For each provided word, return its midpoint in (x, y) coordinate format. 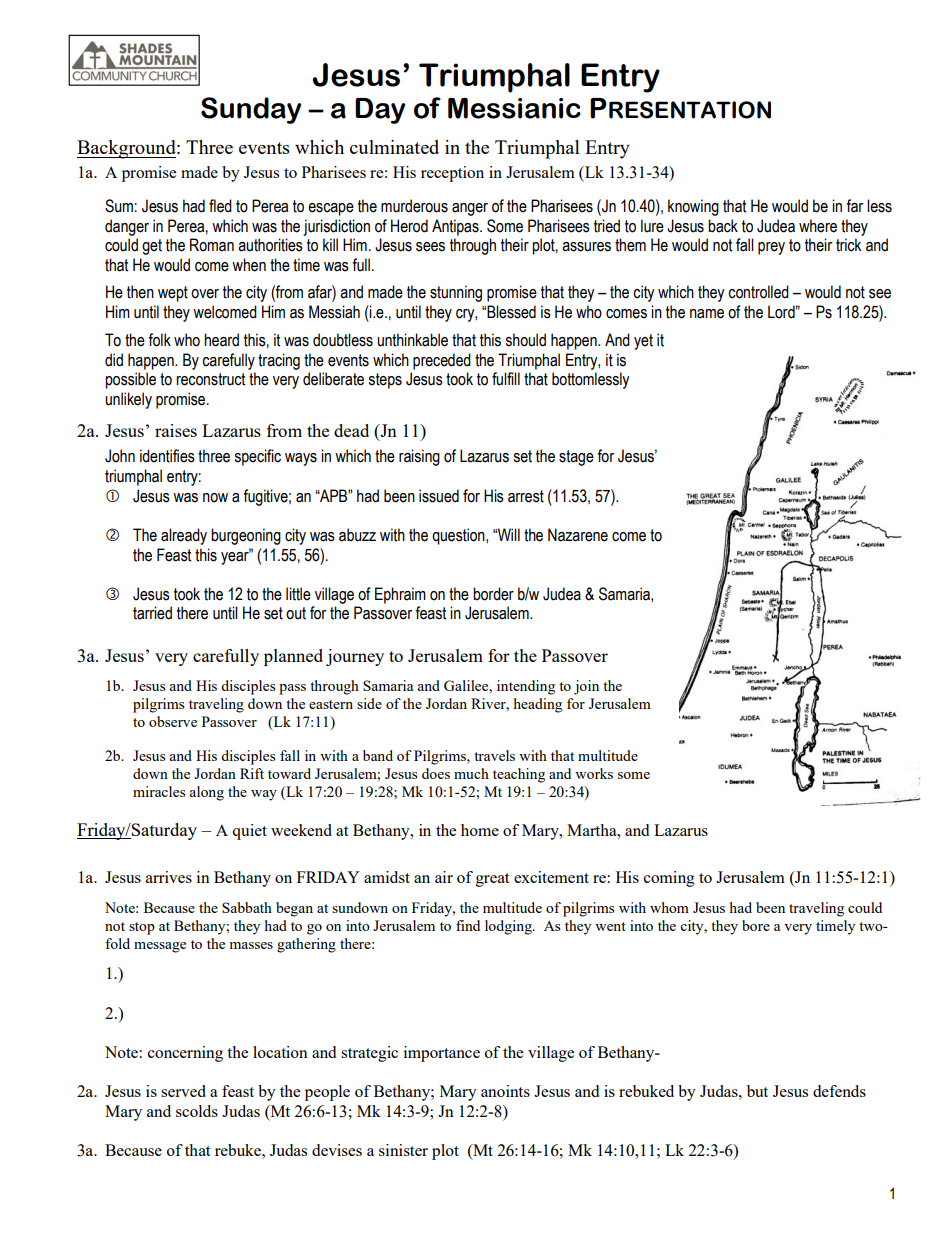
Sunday (251, 110)
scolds (197, 1111)
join (586, 687)
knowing (693, 207)
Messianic (514, 108)
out (296, 613)
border (493, 594)
